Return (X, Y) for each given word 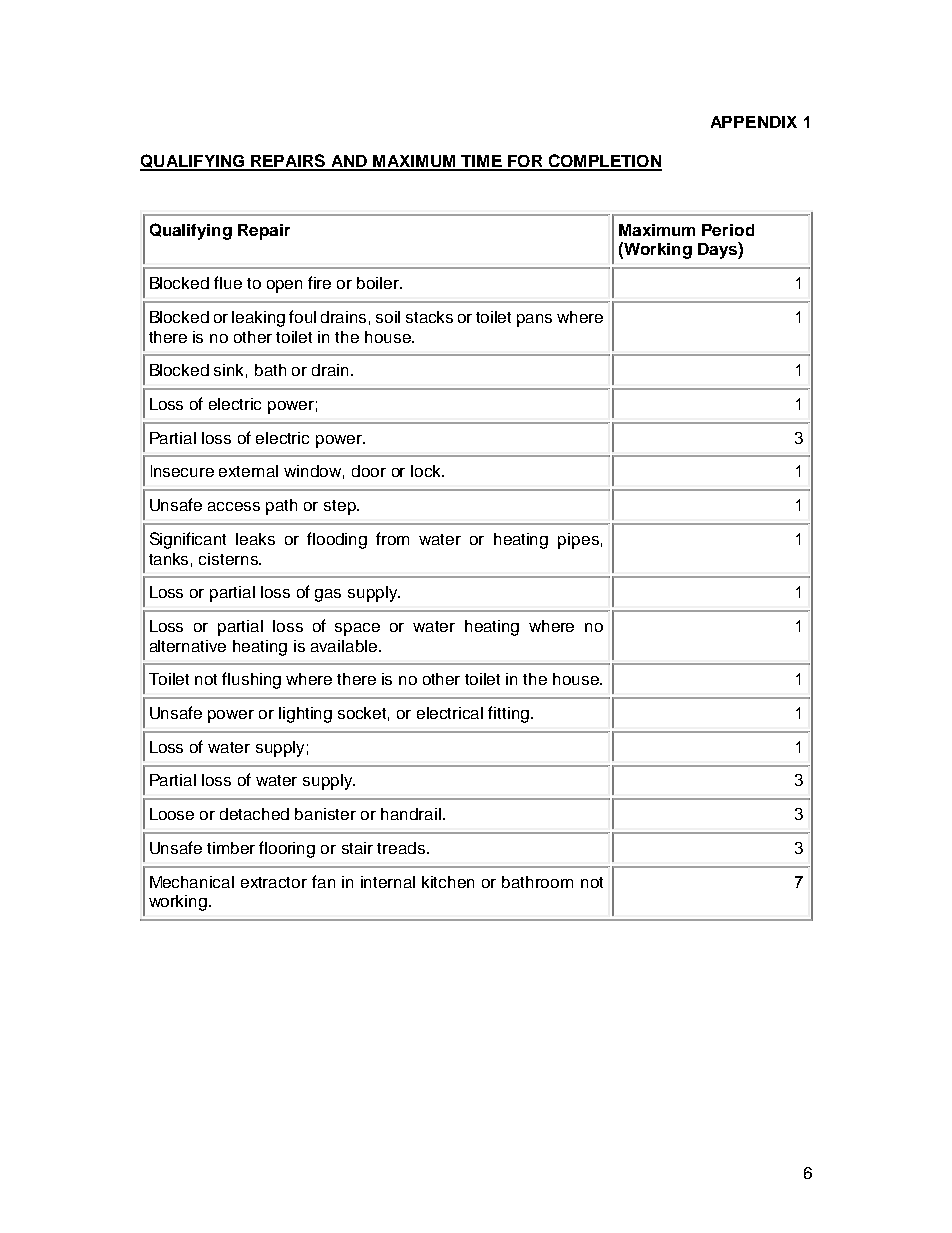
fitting (508, 714)
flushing (251, 680)
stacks (429, 317)
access (234, 506)
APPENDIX (754, 122)
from (392, 538)
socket (363, 714)
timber (231, 848)
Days (718, 250)
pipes (578, 541)
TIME (481, 162)
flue (228, 282)
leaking (258, 319)
